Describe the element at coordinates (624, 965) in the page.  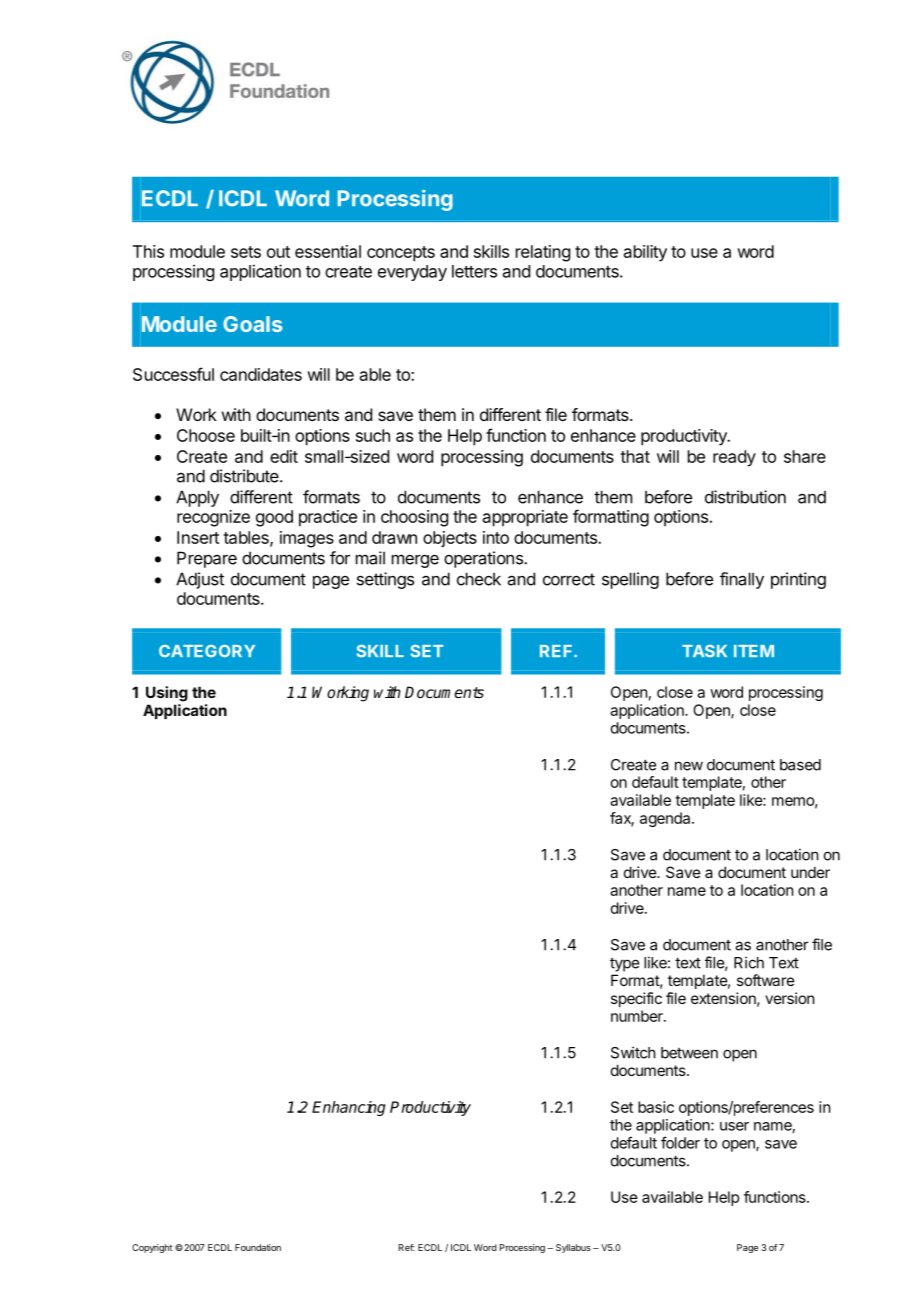
I see `type` at that location.
